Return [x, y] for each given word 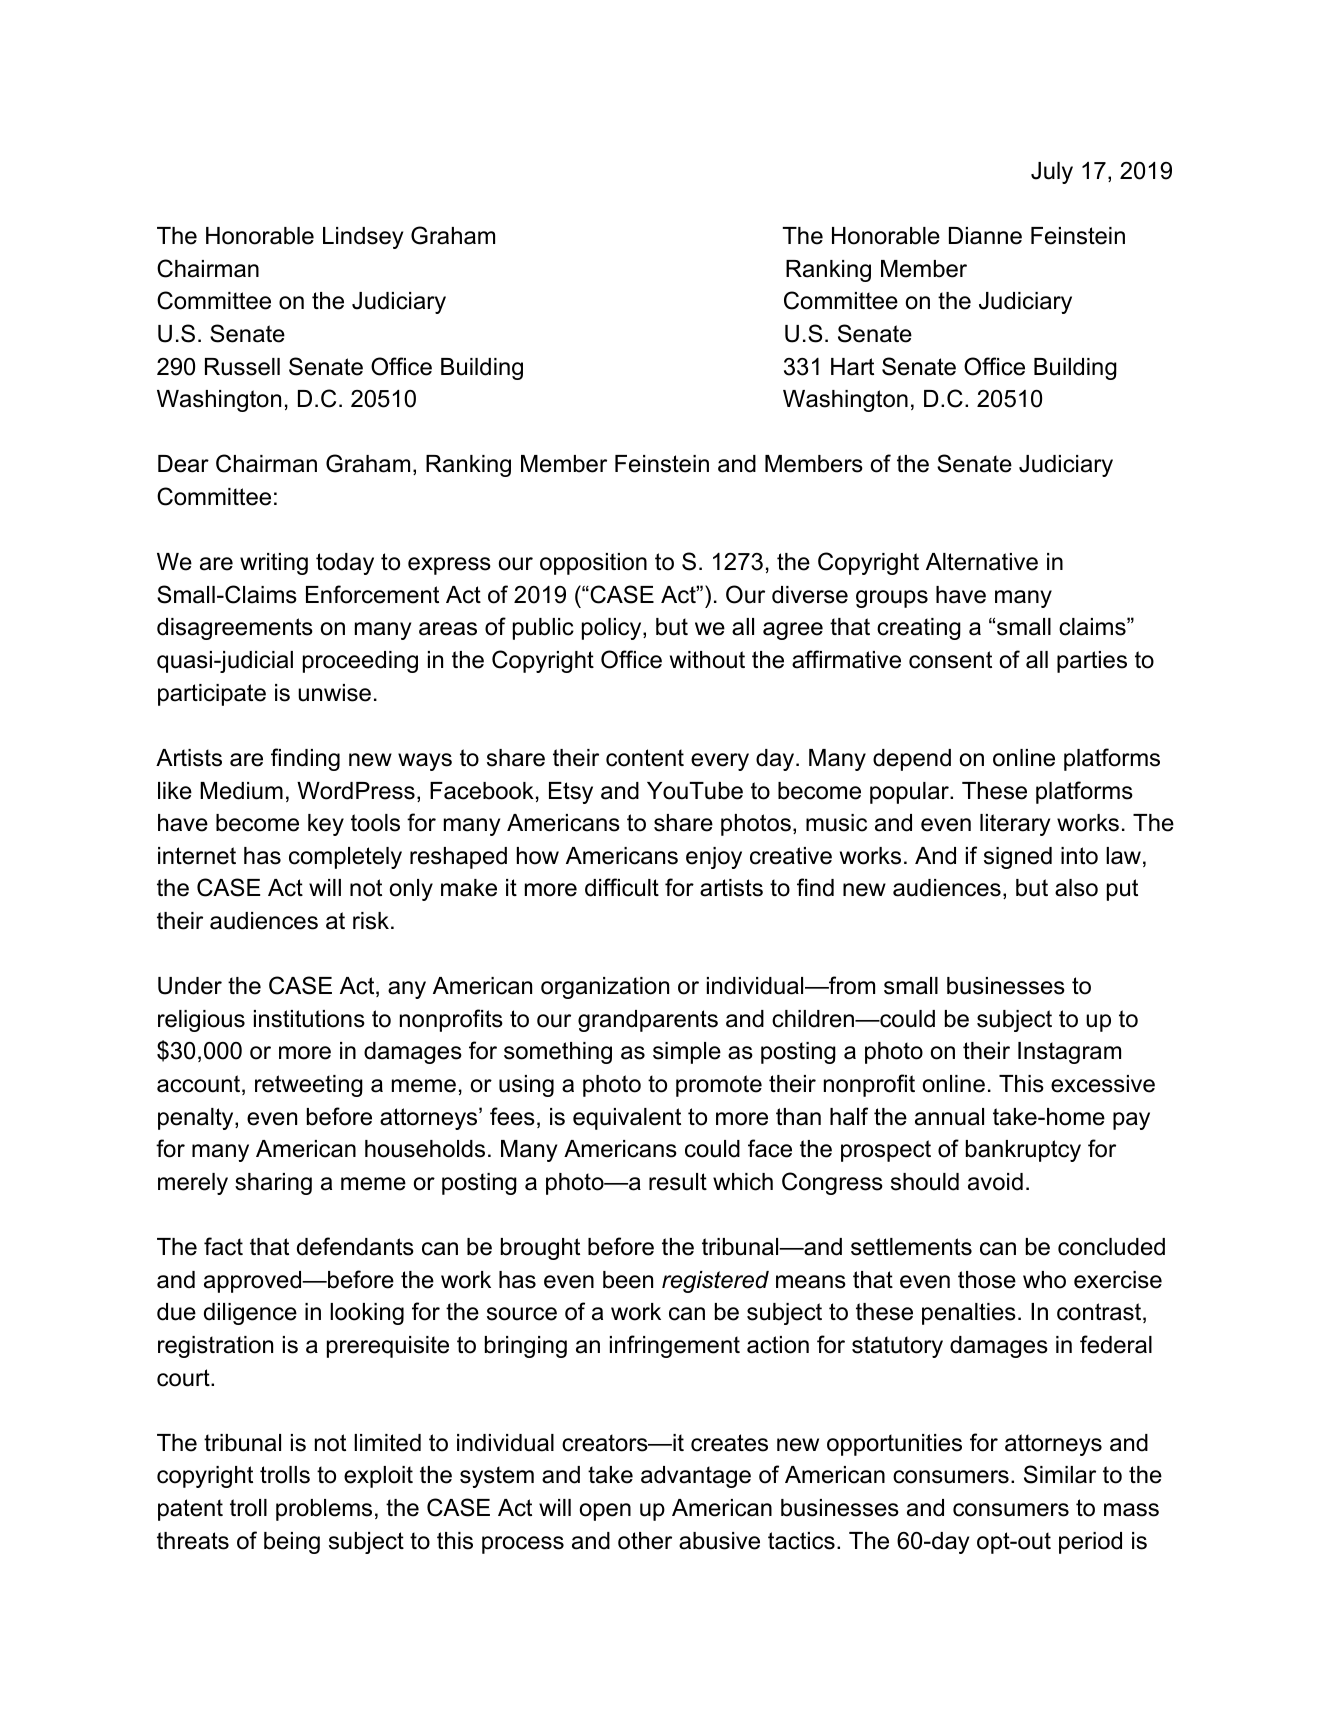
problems [324, 1510]
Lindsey [363, 238]
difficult [622, 887]
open [605, 1512]
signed [1018, 858]
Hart [852, 367]
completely [345, 858]
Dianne [985, 236]
